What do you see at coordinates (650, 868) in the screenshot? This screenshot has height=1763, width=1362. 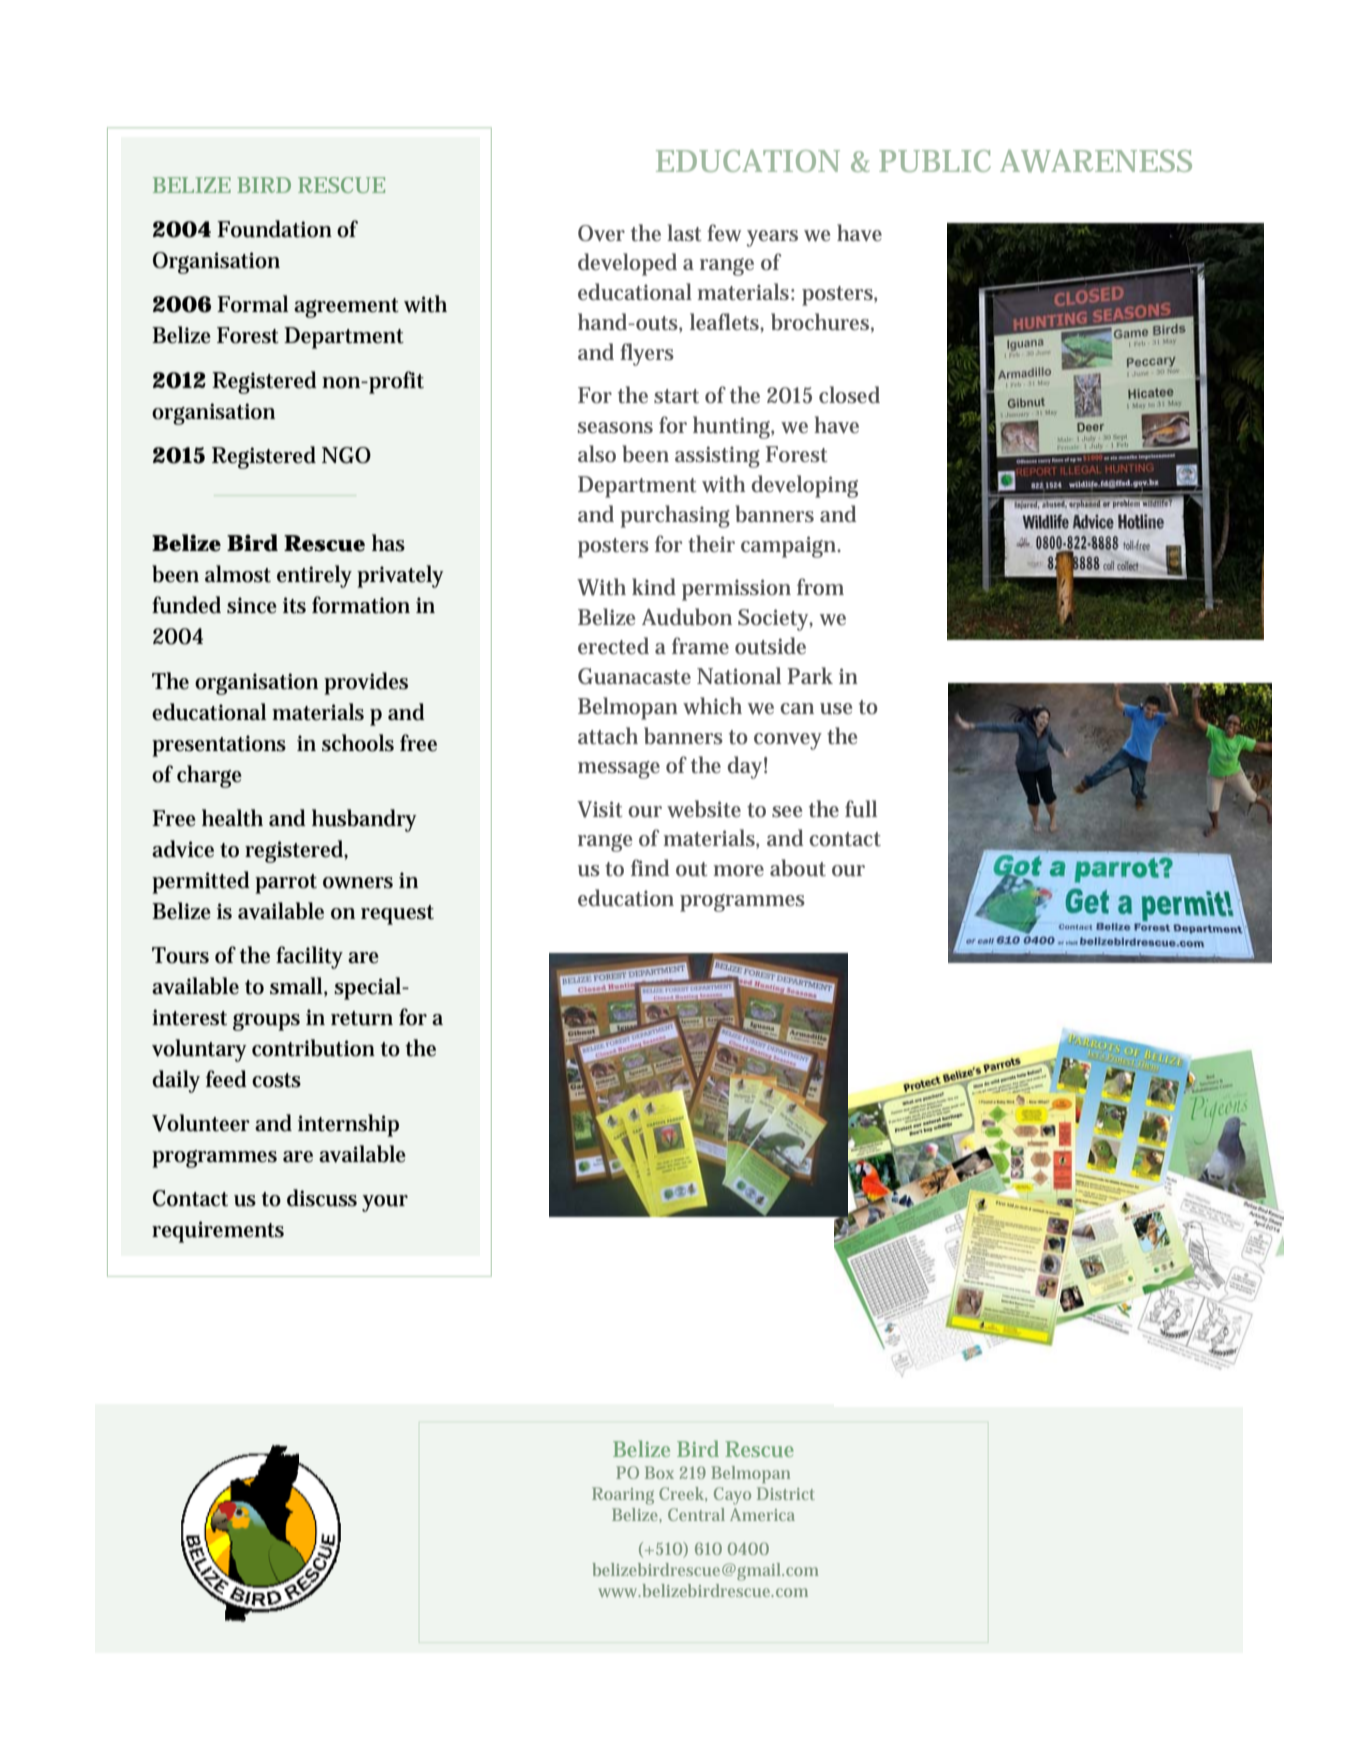 I see `find` at bounding box center [650, 868].
